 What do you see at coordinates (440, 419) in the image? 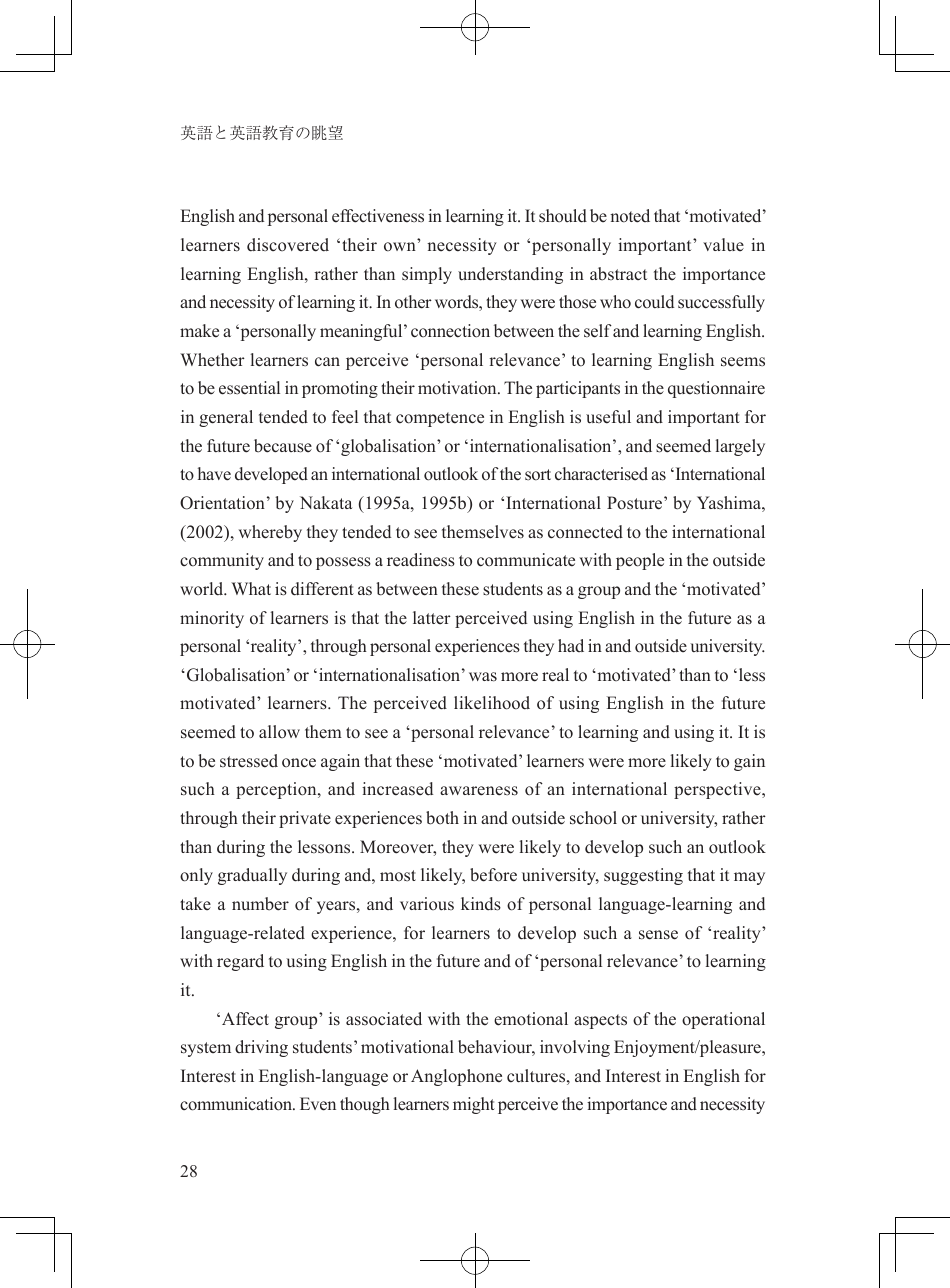
I see `competence` at bounding box center [440, 419].
